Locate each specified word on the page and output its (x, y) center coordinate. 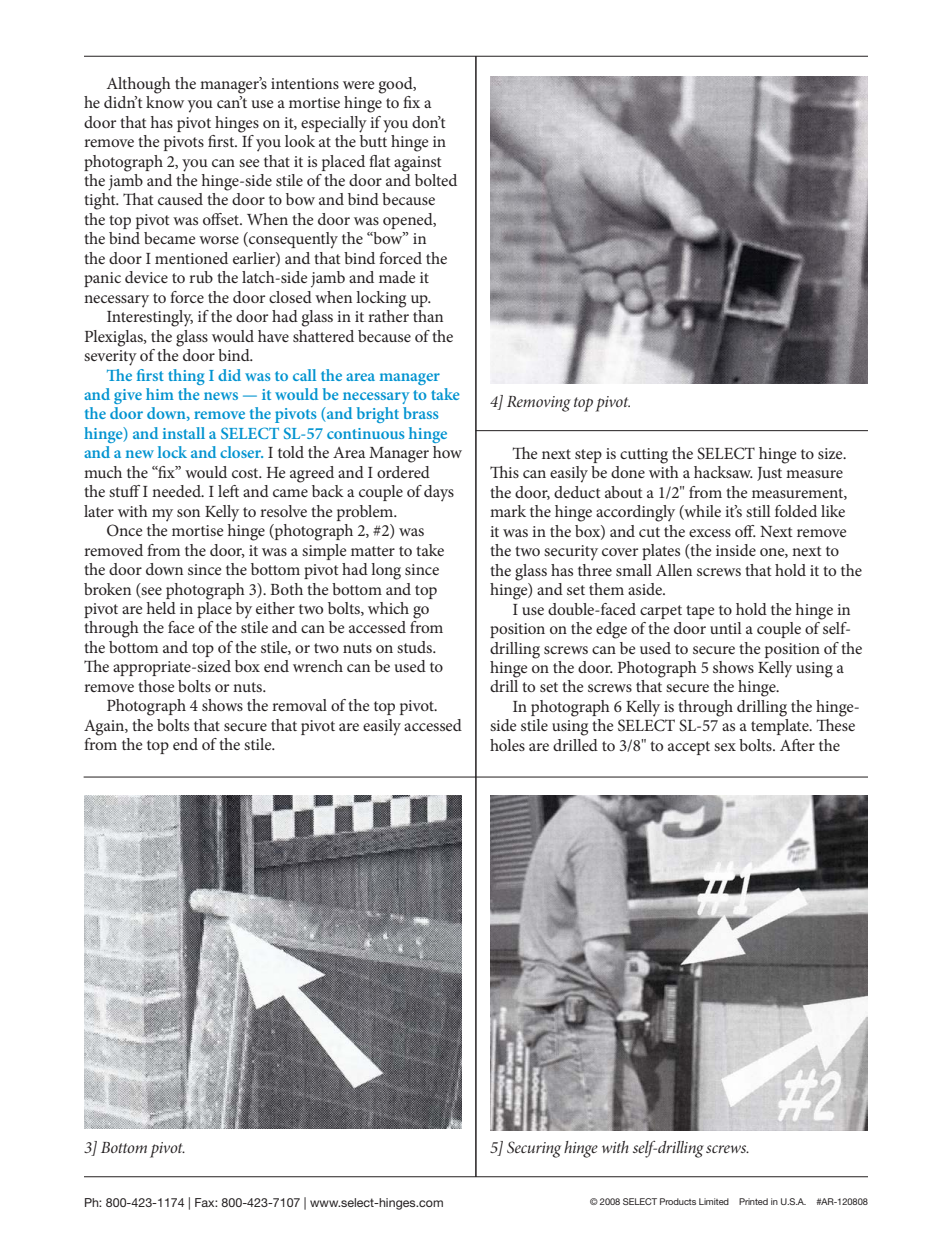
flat (380, 161)
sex (725, 747)
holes (507, 745)
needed (177, 491)
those (156, 686)
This (504, 472)
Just (769, 474)
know (165, 102)
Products (678, 1201)
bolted (436, 180)
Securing (534, 1149)
